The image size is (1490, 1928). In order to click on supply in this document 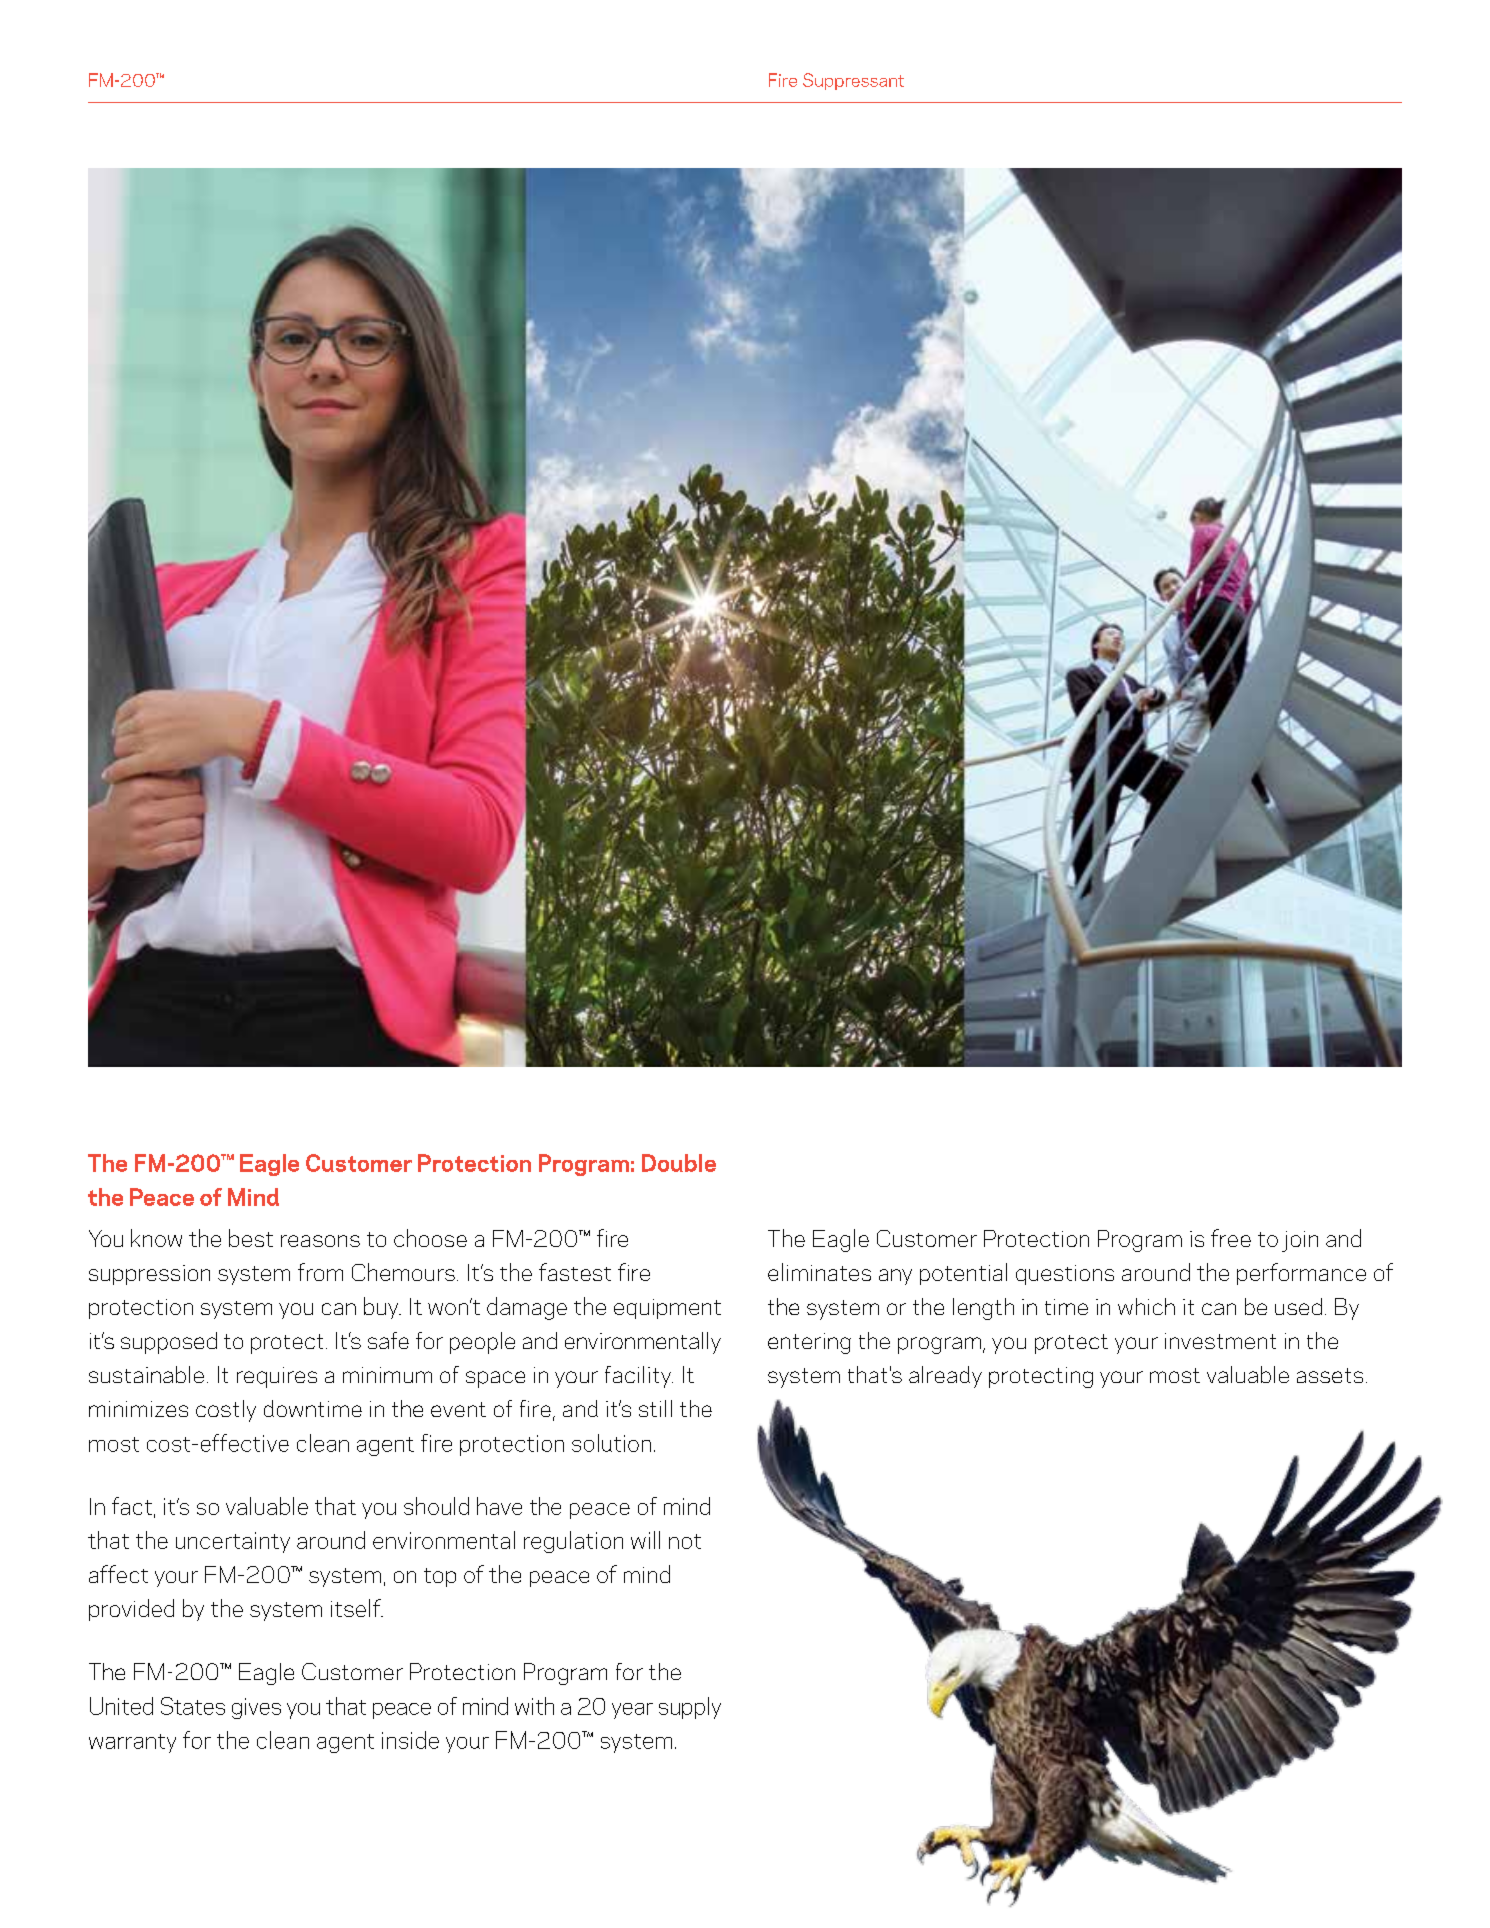, I will do `click(690, 1708)`.
